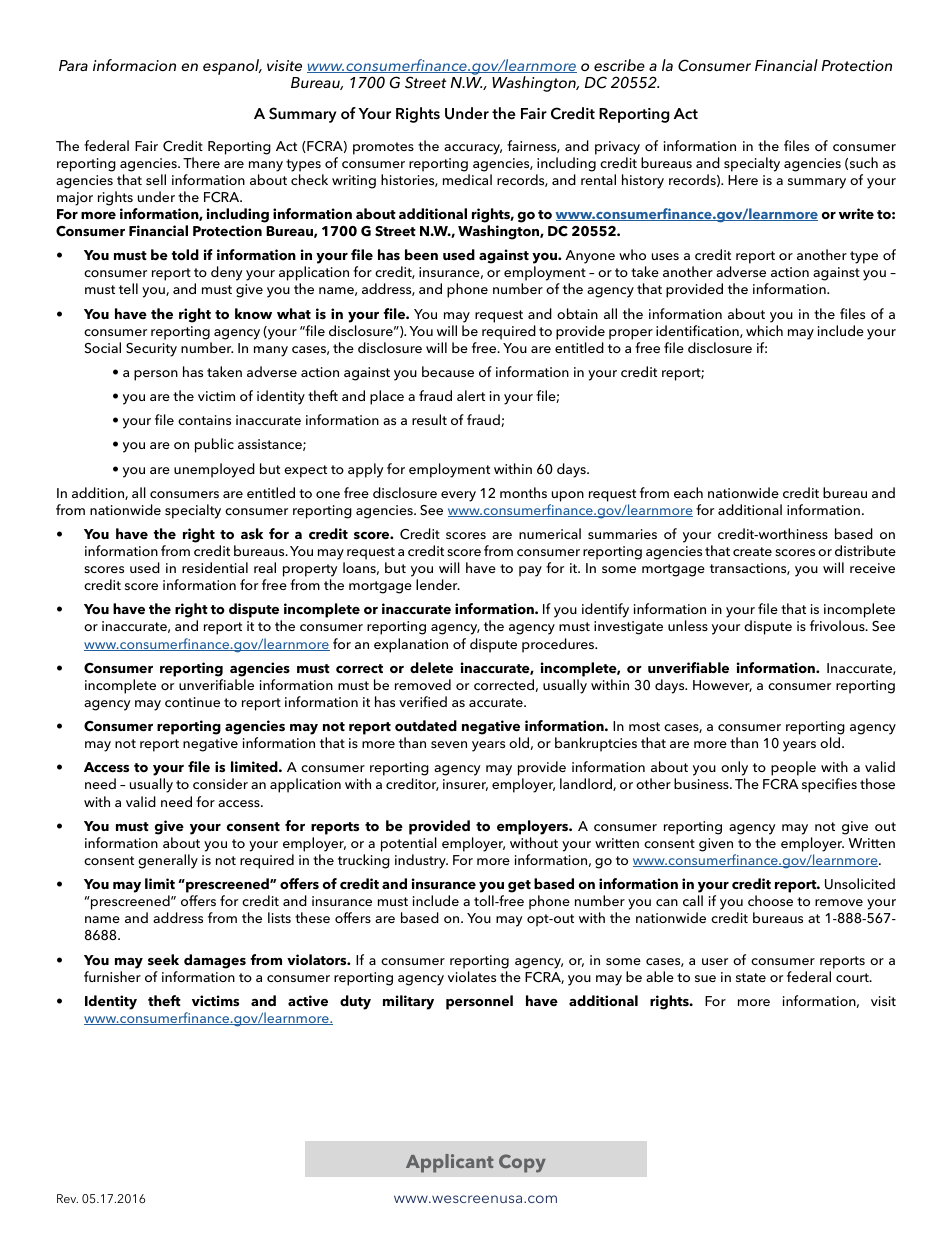 The image size is (952, 1233). Describe the element at coordinates (688, 492) in the screenshot. I see `each` at that location.
